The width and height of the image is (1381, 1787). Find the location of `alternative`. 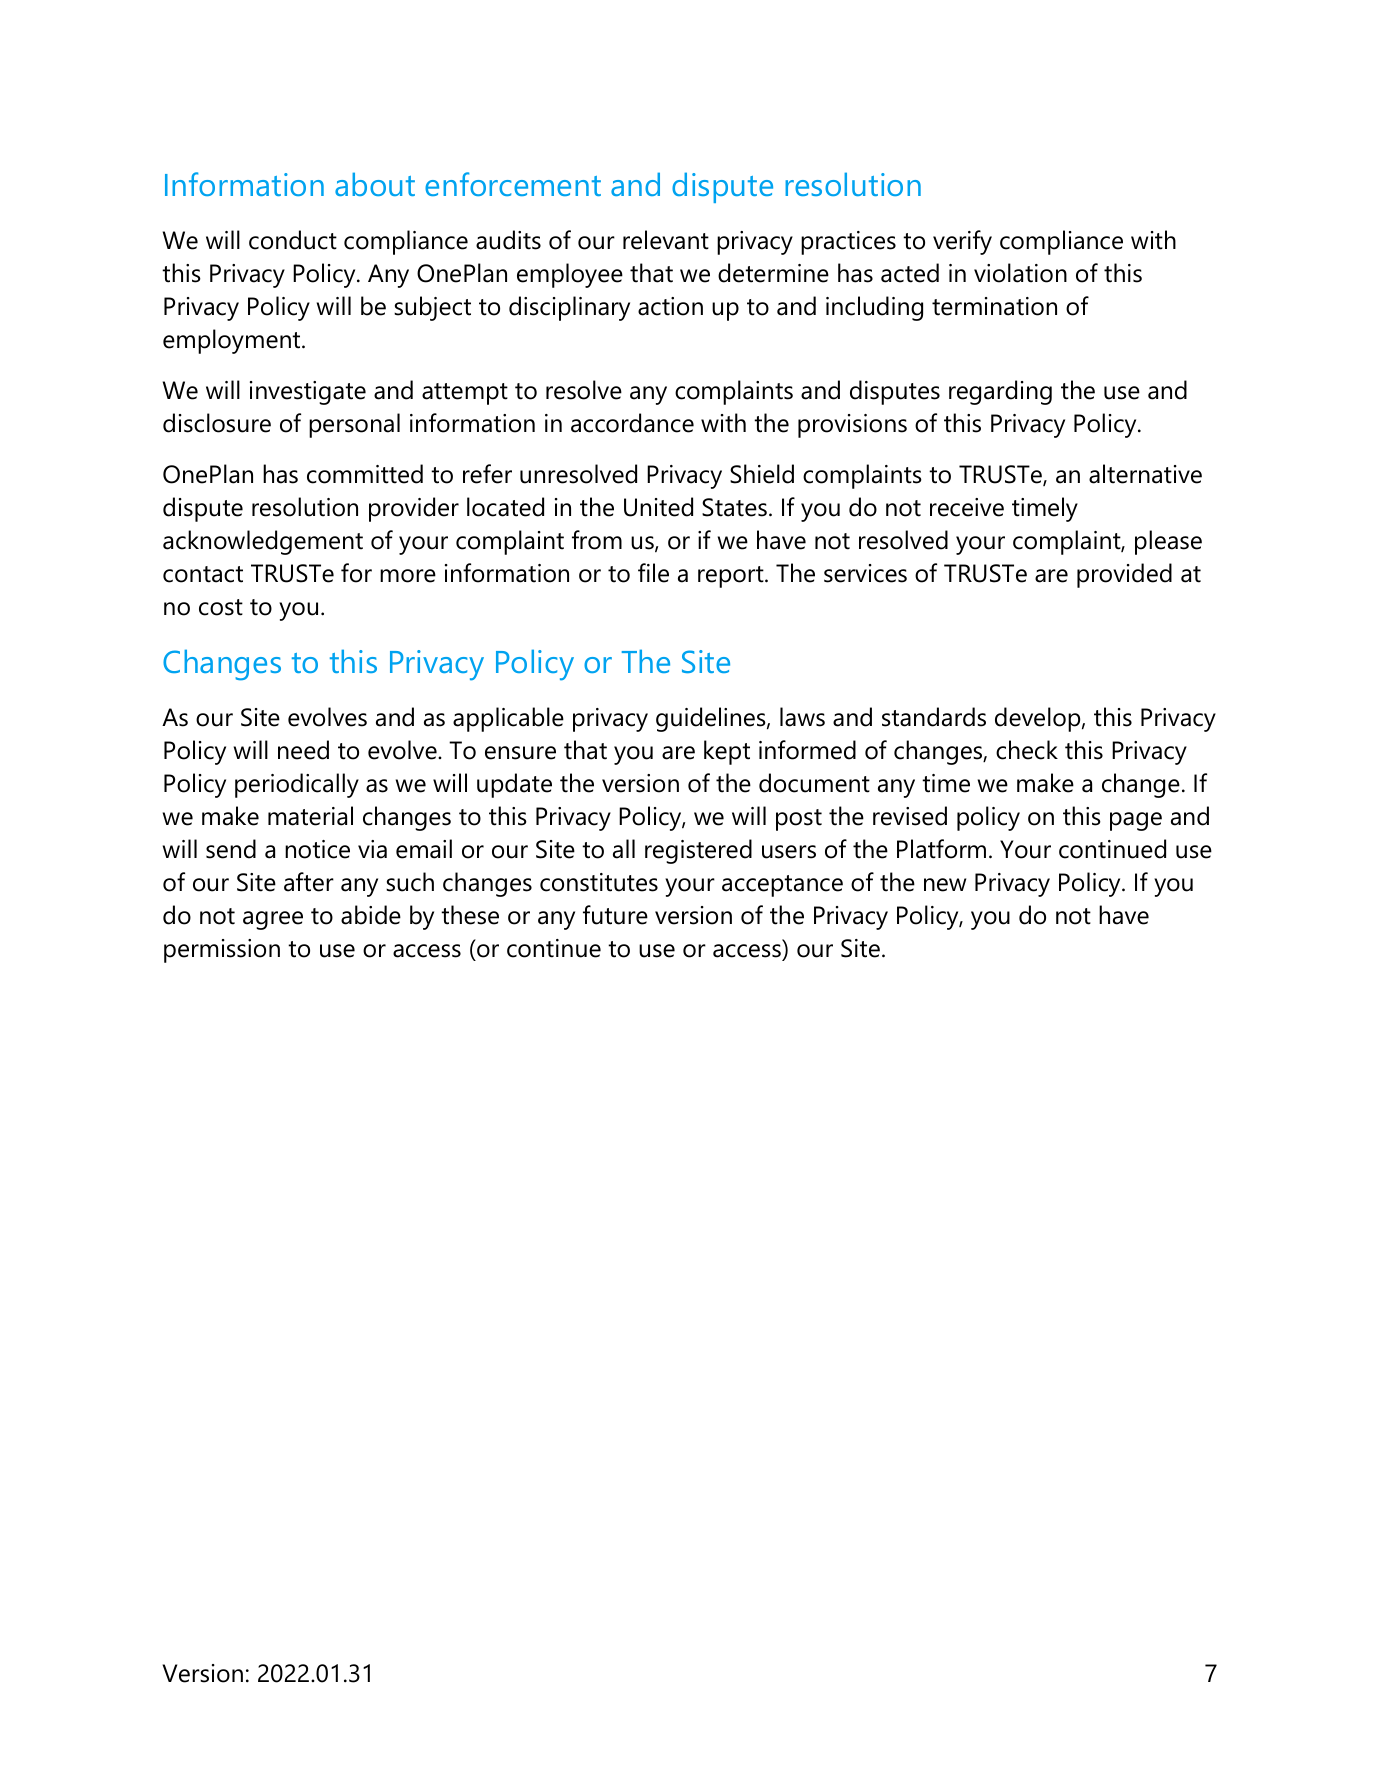

alternative is located at coordinates (1145, 474).
